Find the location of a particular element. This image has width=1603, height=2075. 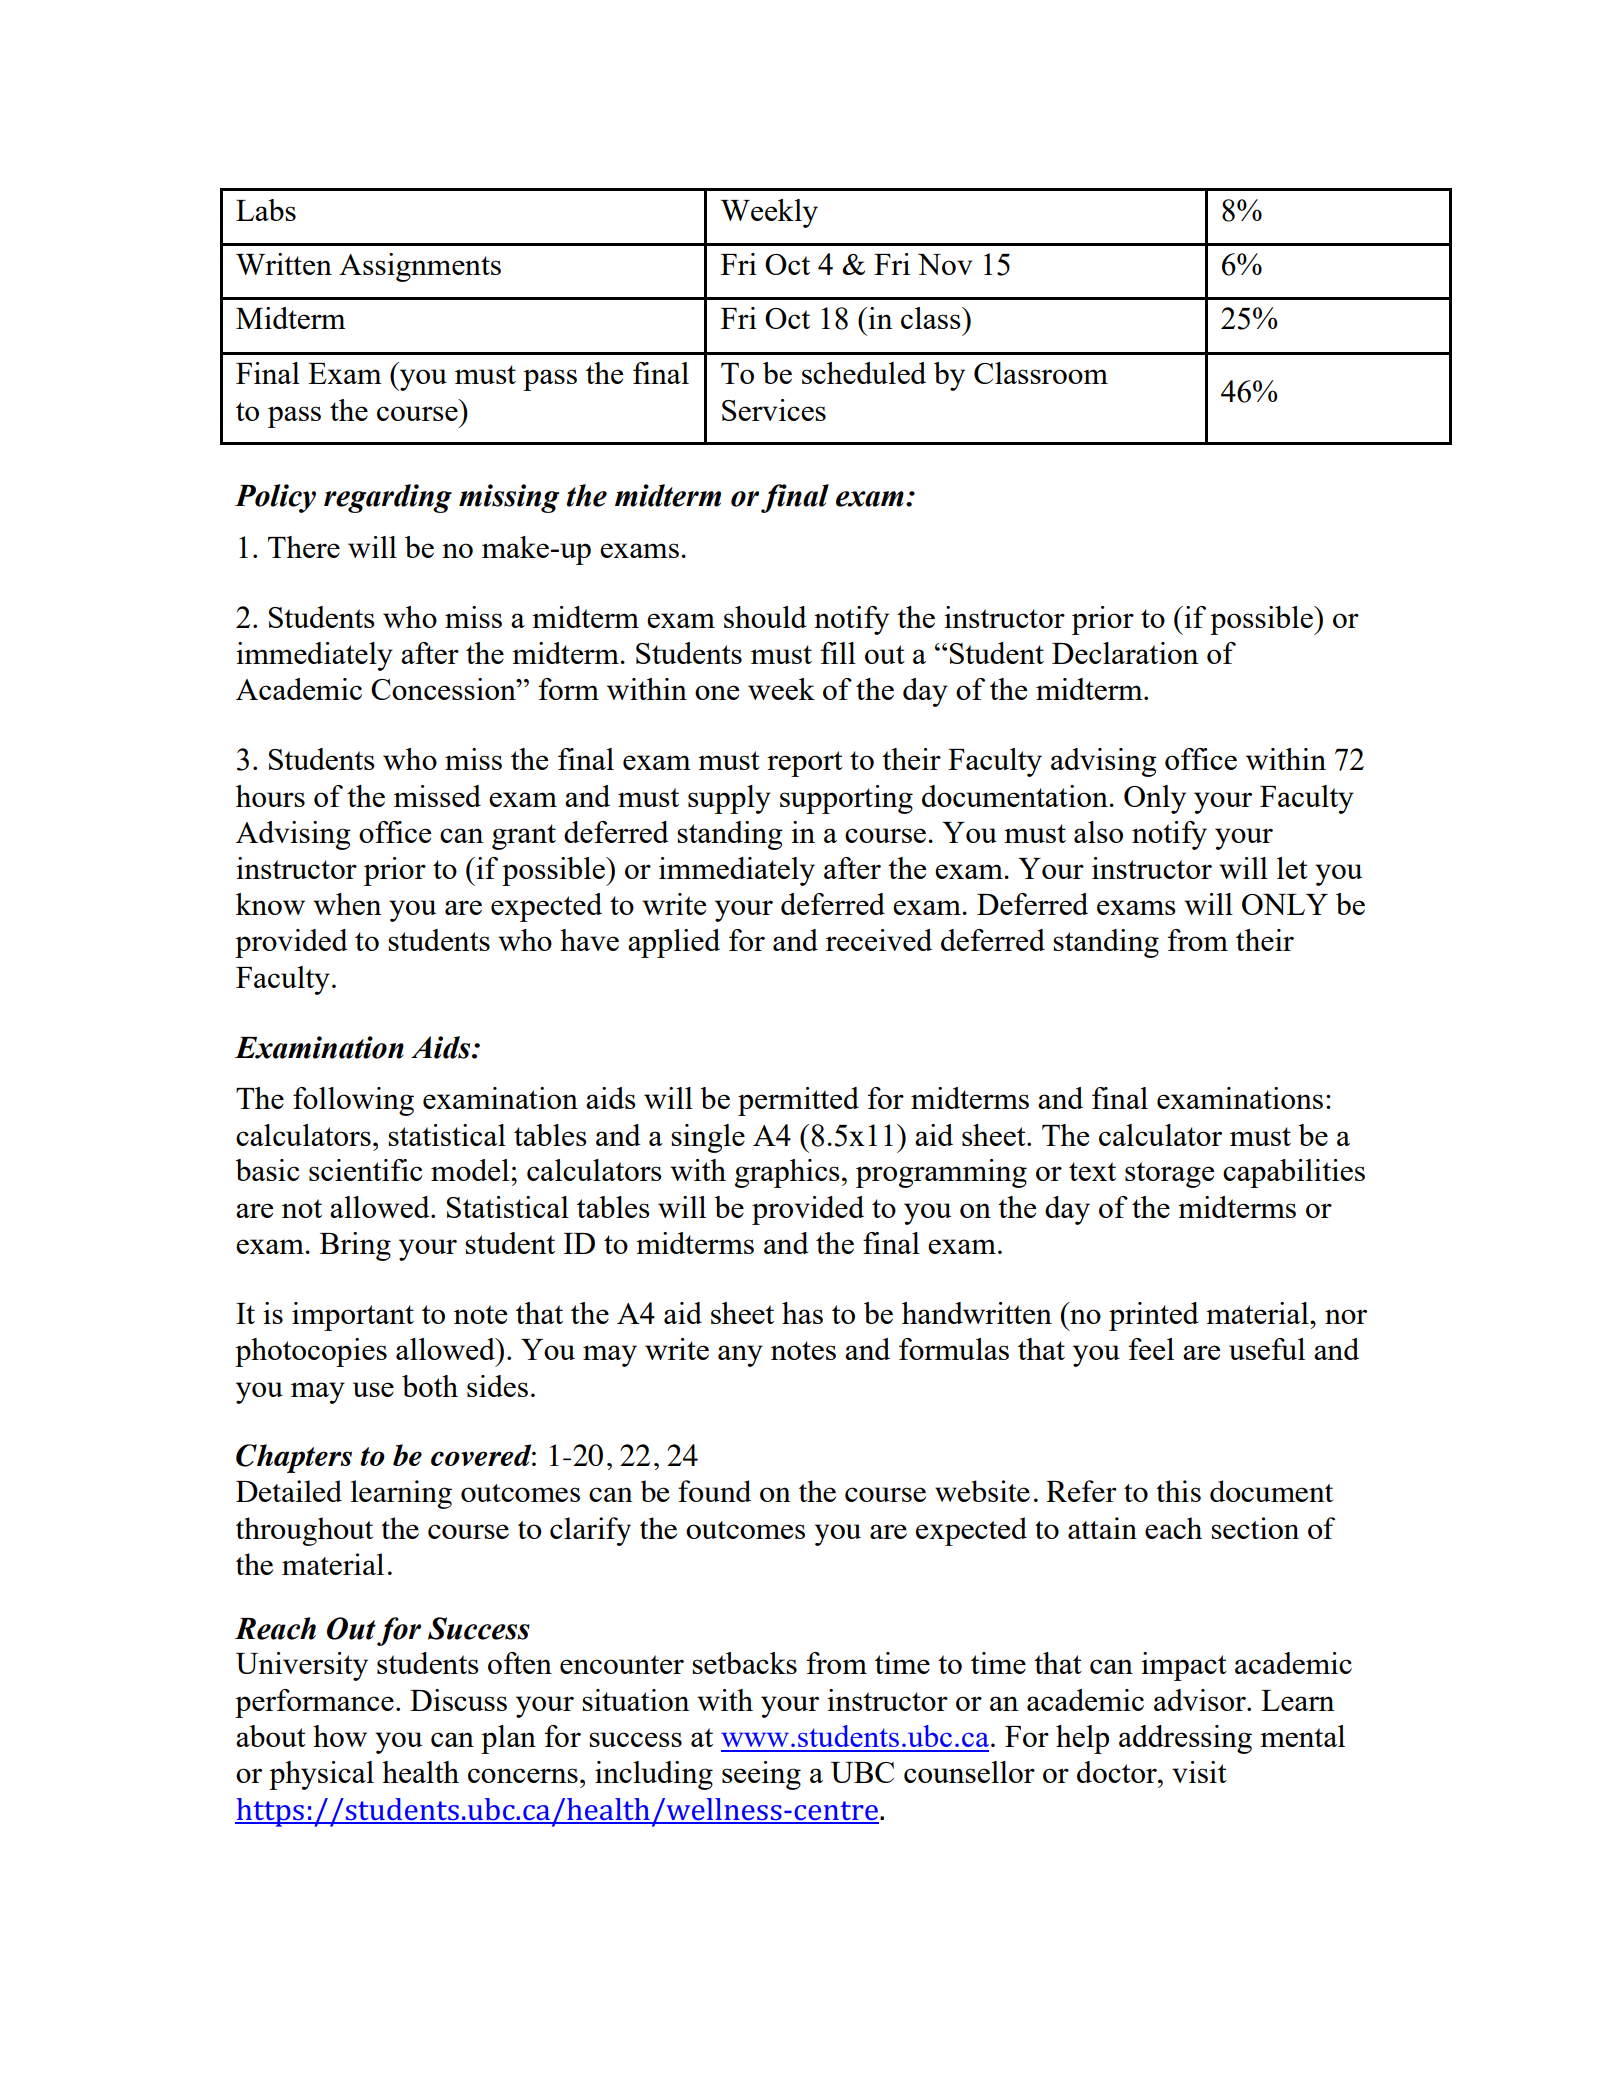

received is located at coordinates (879, 940).
